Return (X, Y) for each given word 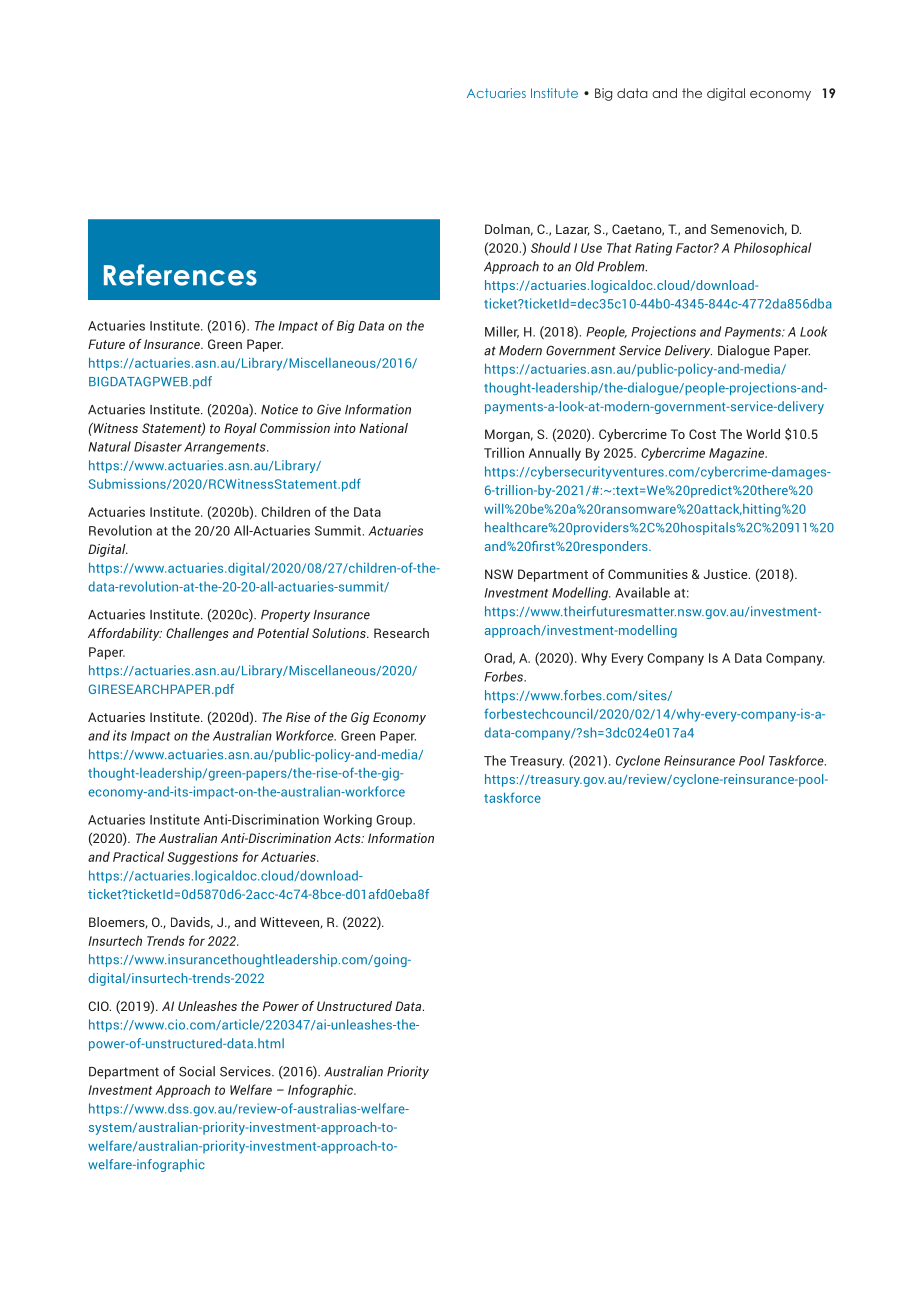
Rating (653, 249)
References (180, 275)
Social (197, 1071)
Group (395, 821)
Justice (727, 574)
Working (347, 821)
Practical (138, 856)
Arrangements (226, 448)
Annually (555, 454)
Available (642, 592)
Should (551, 247)
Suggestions (202, 858)
